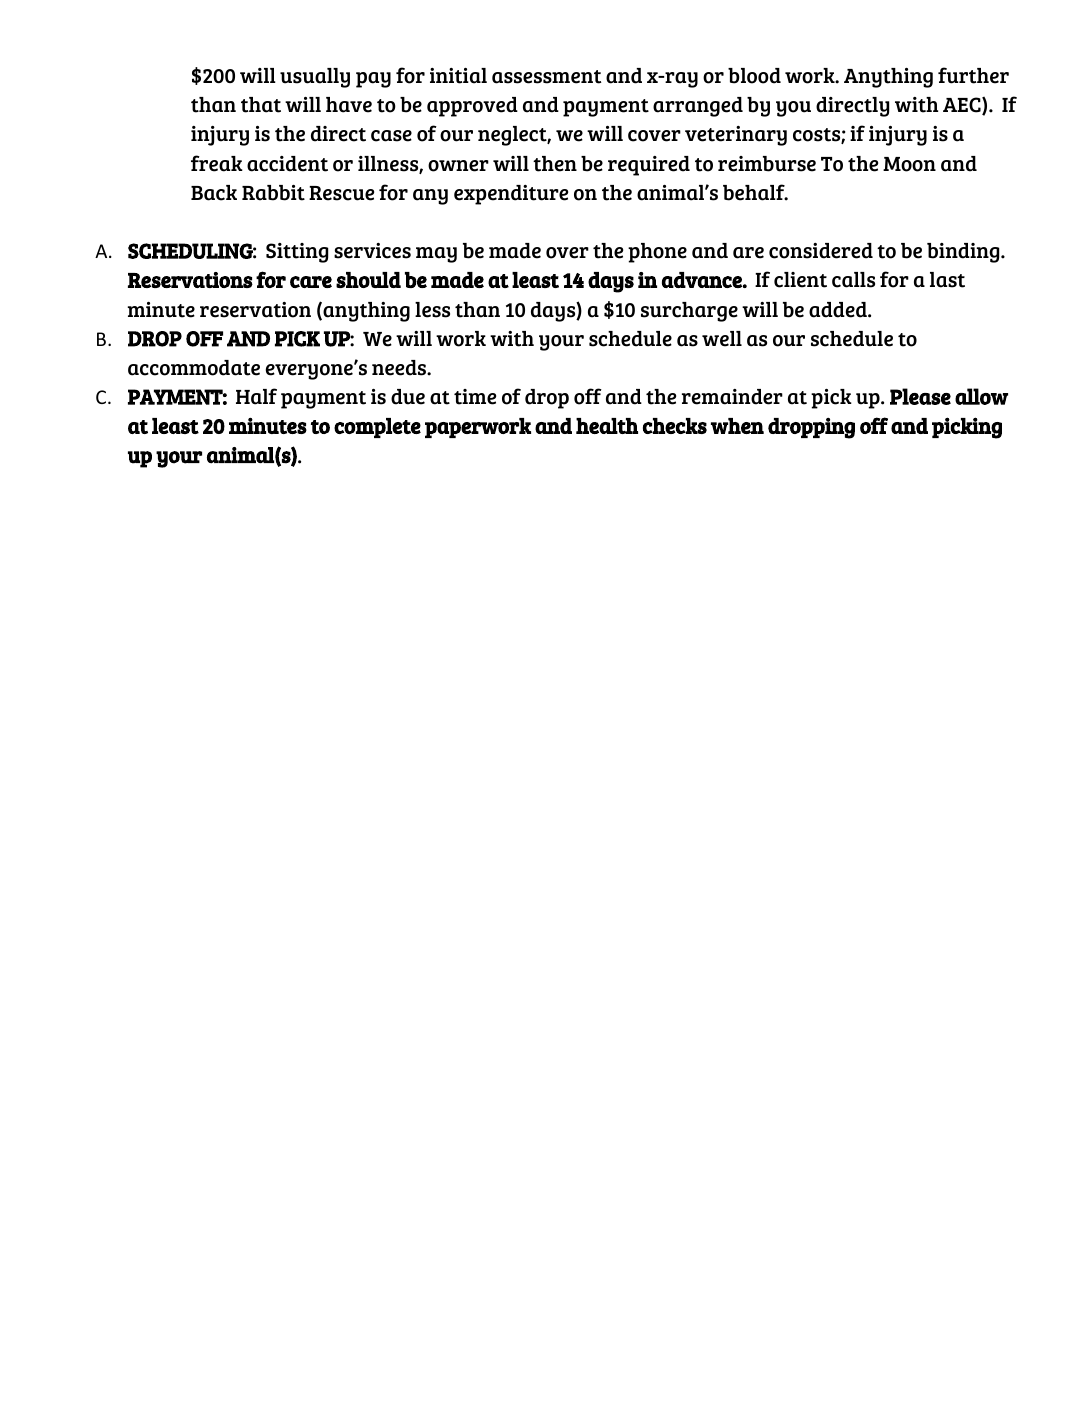 This screenshot has width=1082, height=1401. What do you see at coordinates (722, 339) in the screenshot?
I see `well` at bounding box center [722, 339].
